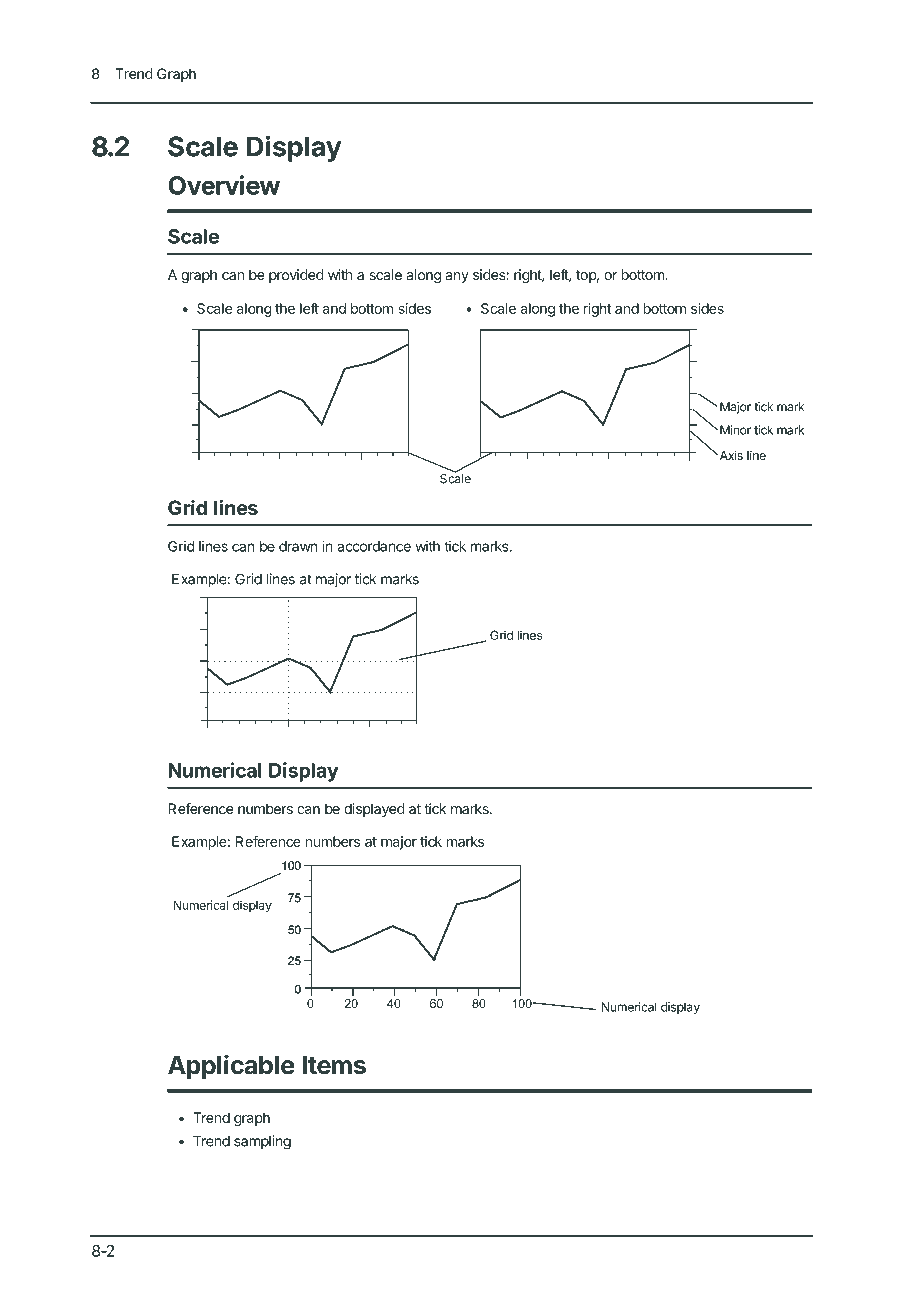 Image resolution: width=924 pixels, height=1307 pixels. What do you see at coordinates (735, 430) in the screenshot?
I see `Minor` at bounding box center [735, 430].
